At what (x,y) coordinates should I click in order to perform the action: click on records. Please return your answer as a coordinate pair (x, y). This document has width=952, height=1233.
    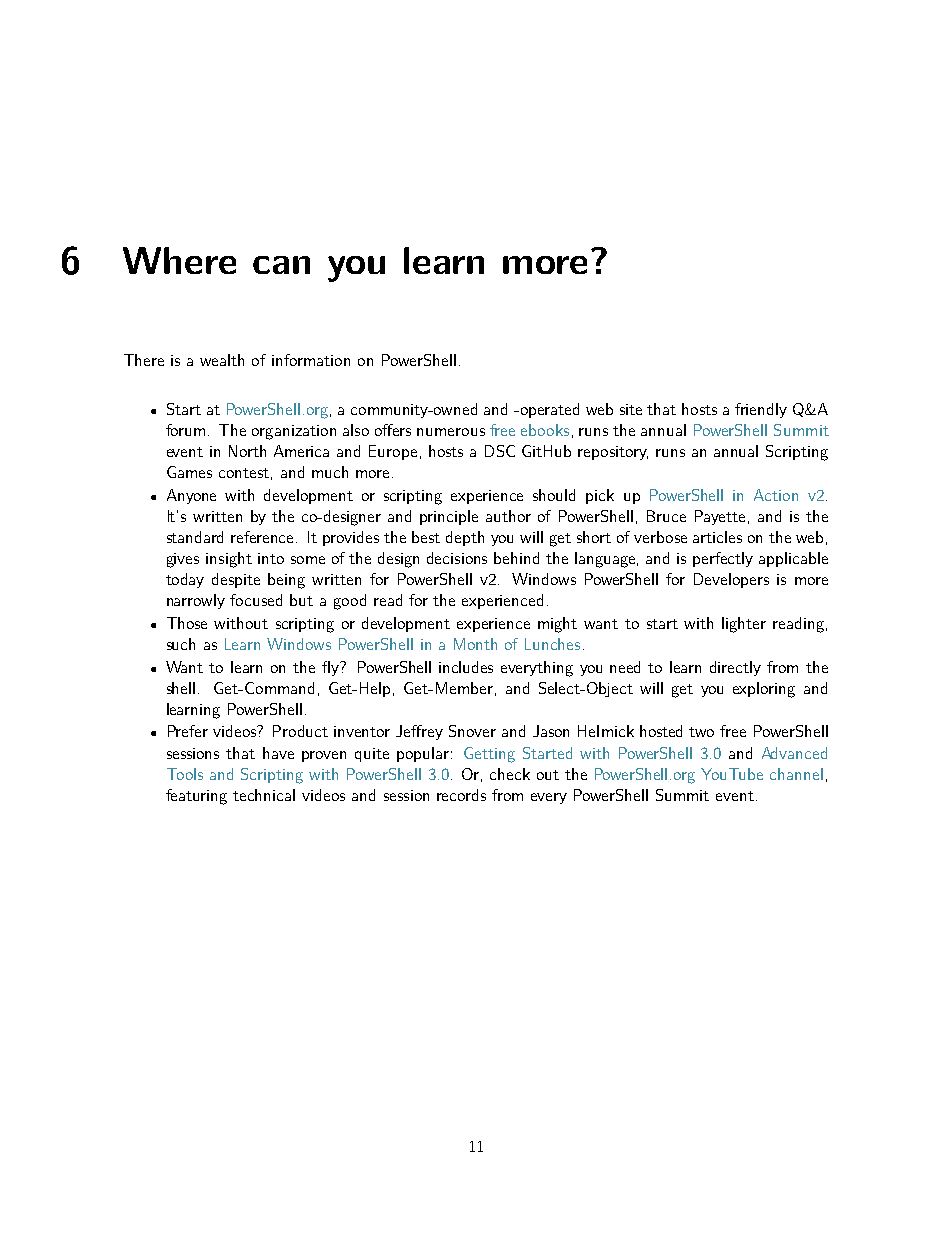
    Looking at the image, I should click on (461, 795).
